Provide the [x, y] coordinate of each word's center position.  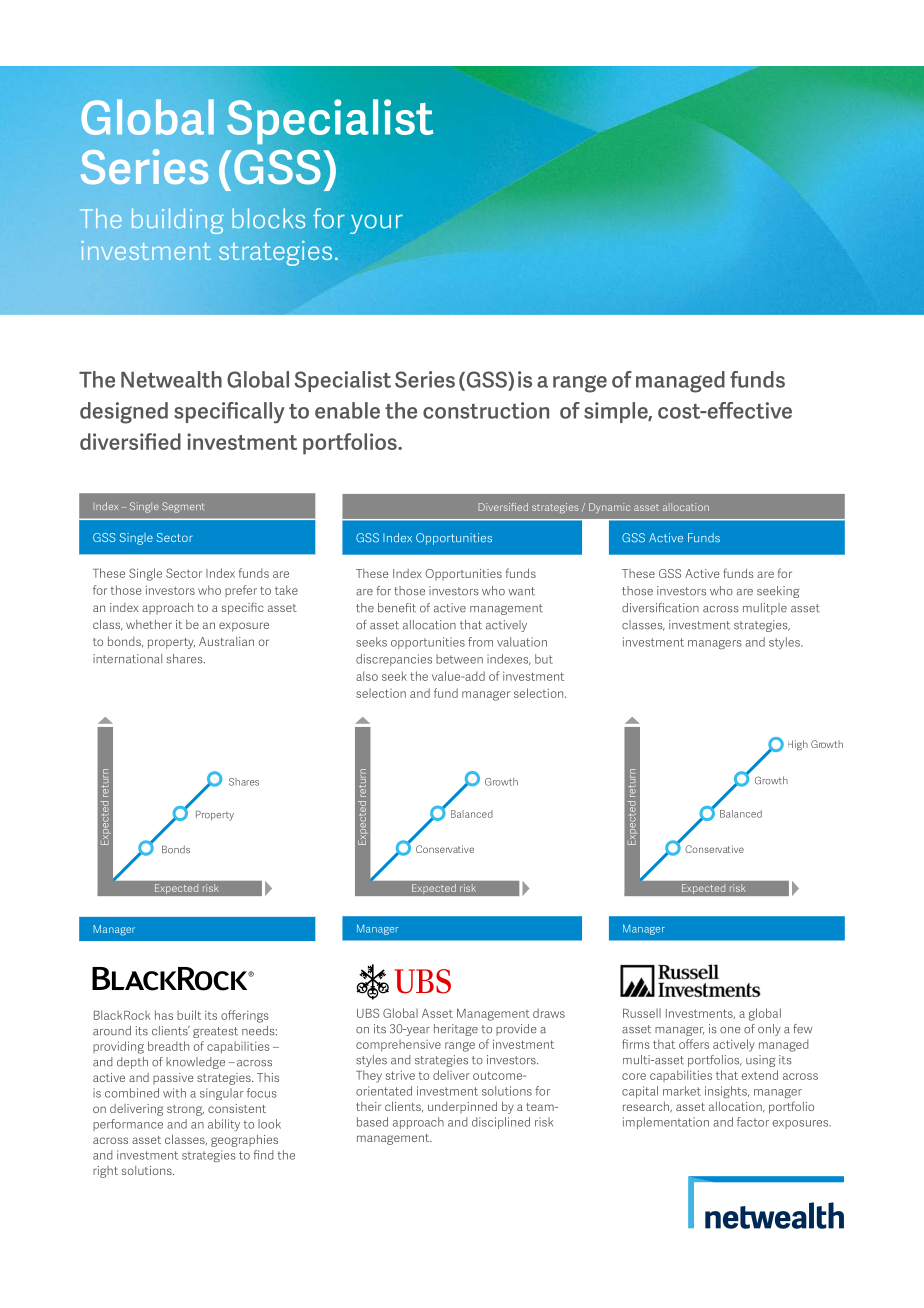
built [189, 1015]
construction [486, 410]
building [178, 221]
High [798, 745]
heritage [456, 1030]
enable [347, 410]
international [127, 659]
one [730, 1030]
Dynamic [609, 508]
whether [149, 624]
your [376, 224]
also [367, 676]
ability [224, 1125]
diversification [660, 608]
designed [124, 413]
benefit [397, 608]
